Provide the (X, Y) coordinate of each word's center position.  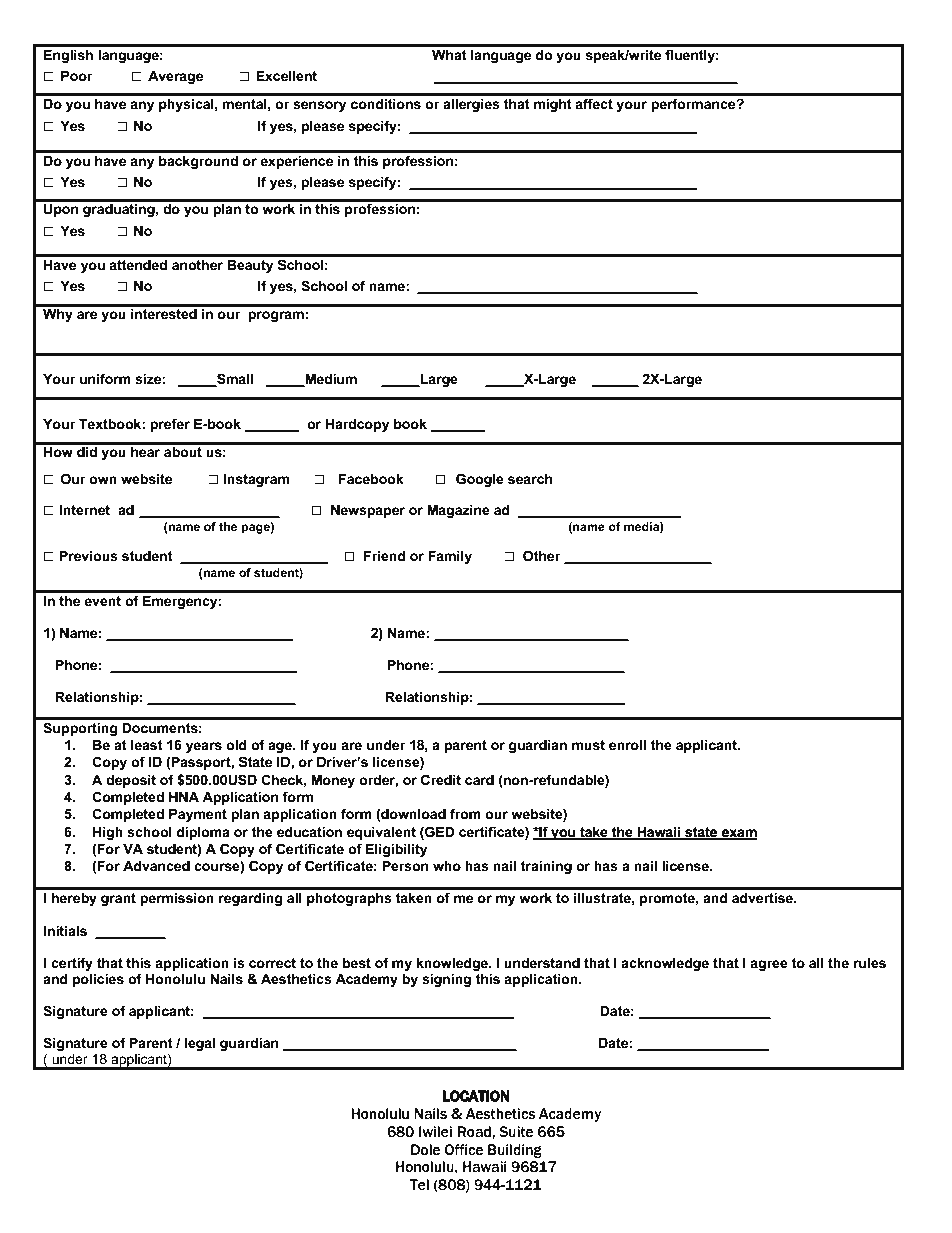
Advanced (156, 866)
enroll (627, 745)
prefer (170, 425)
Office (464, 1150)
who (447, 866)
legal (200, 1044)
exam (738, 834)
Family (450, 557)
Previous (88, 556)
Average (175, 77)
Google (480, 480)
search (530, 479)
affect (594, 103)
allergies (471, 105)
